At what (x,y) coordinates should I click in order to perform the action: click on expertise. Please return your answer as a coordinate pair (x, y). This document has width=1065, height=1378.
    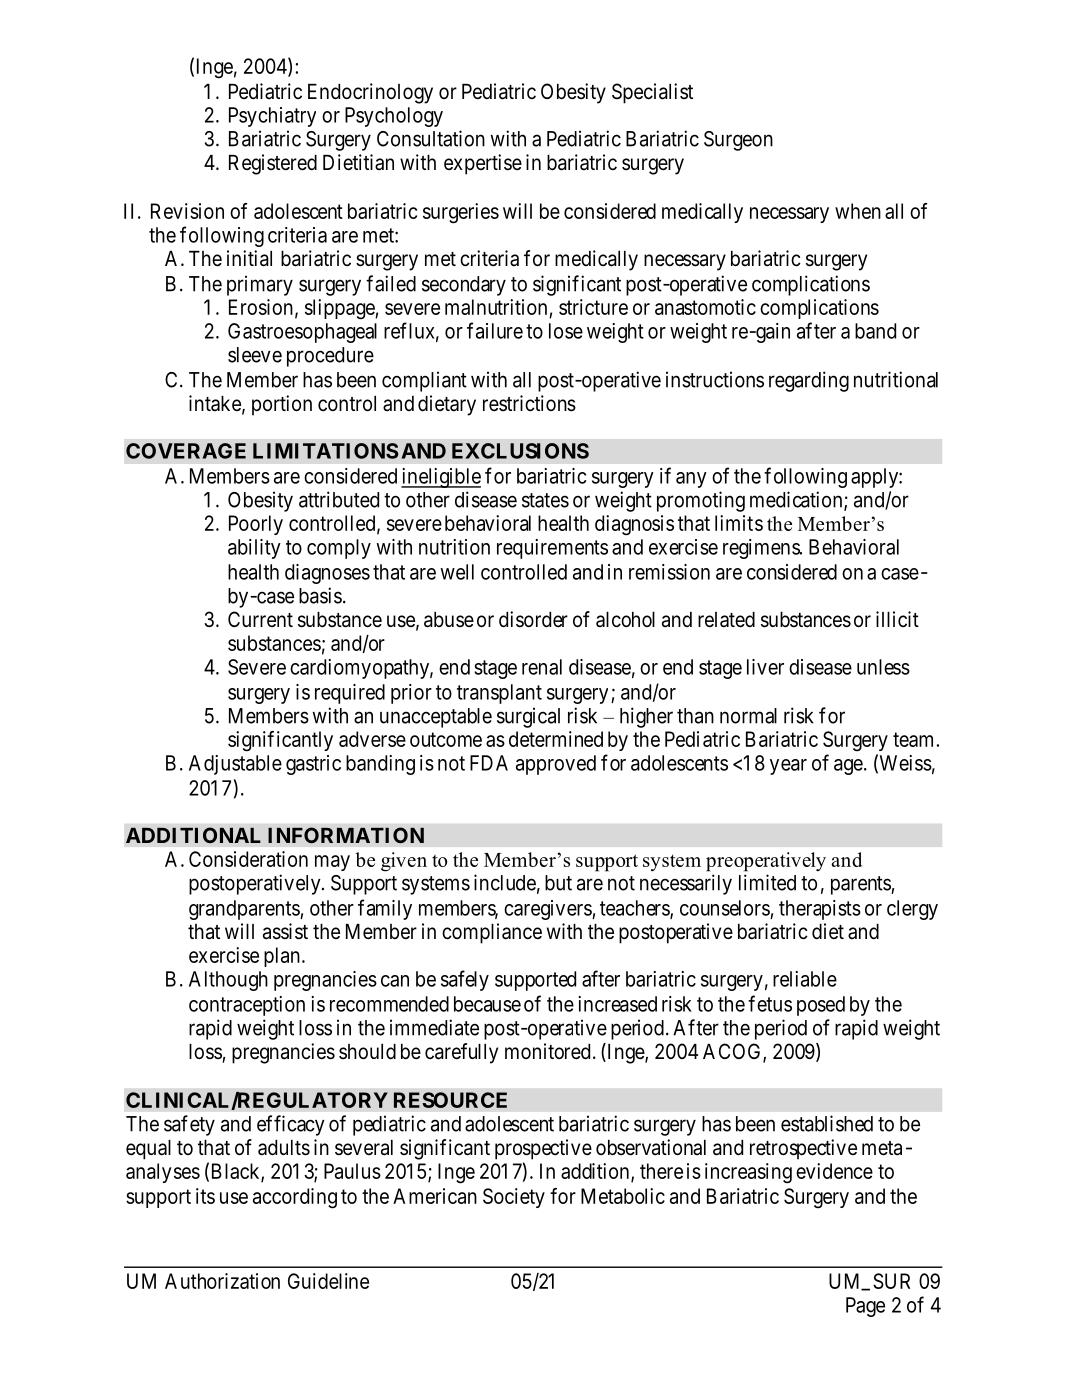
    Looking at the image, I should click on (483, 164).
